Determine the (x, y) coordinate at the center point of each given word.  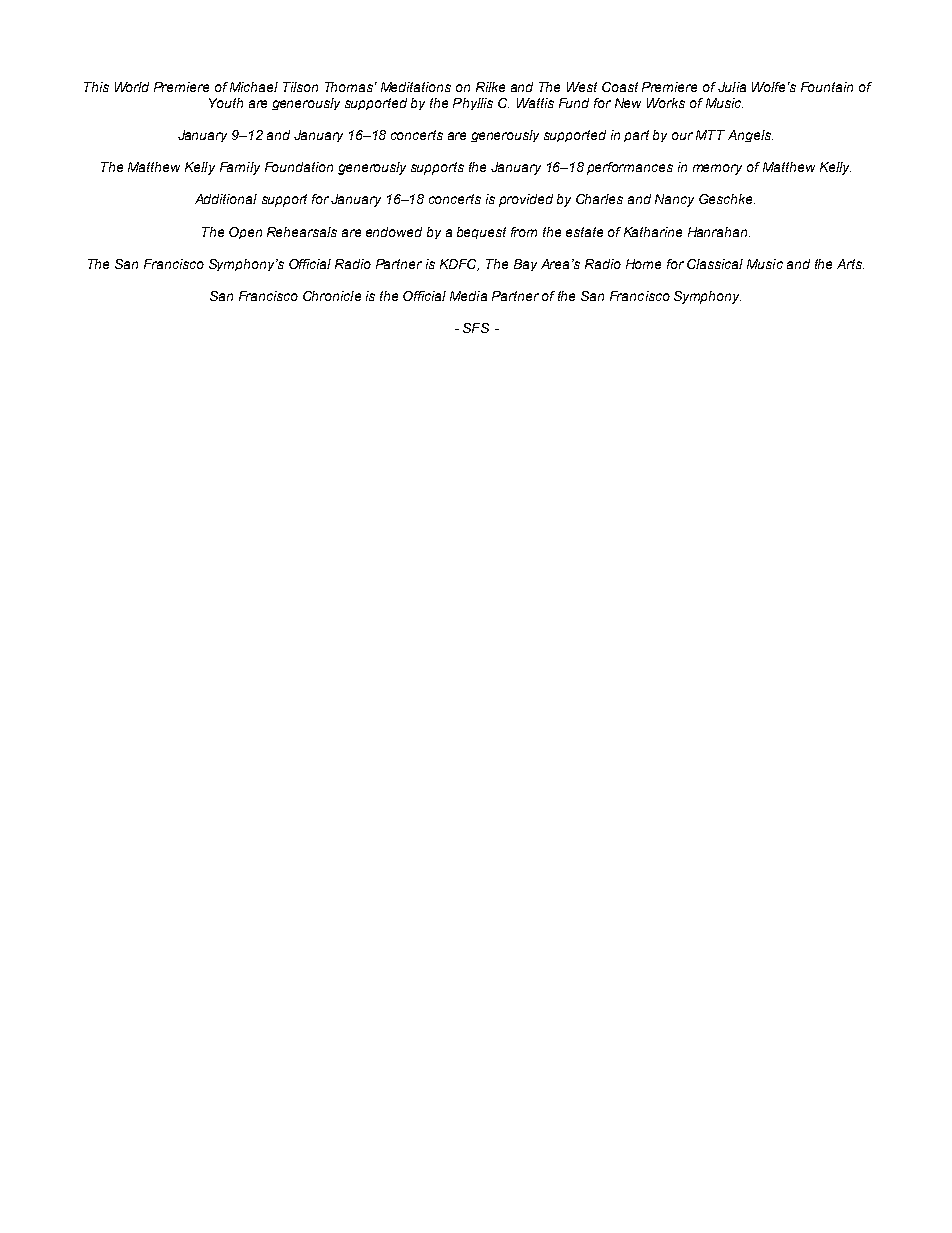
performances (630, 168)
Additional (226, 199)
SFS (476, 328)
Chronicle (332, 296)
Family (240, 168)
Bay (525, 265)
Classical (715, 264)
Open (245, 233)
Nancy (674, 200)
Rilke (490, 87)
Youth (226, 103)
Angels (750, 136)
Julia (732, 87)
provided (526, 200)
